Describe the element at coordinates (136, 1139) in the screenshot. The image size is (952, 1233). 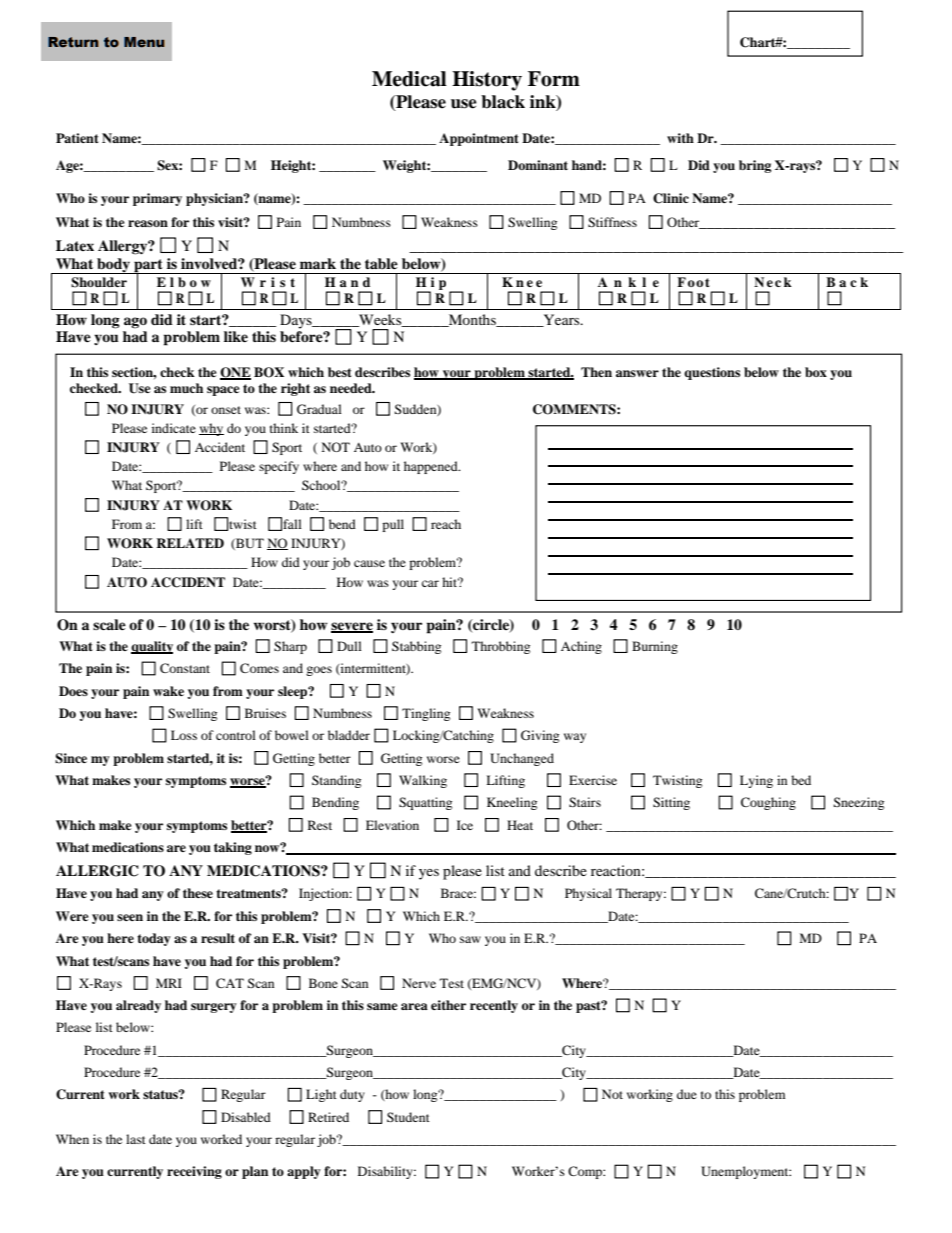
I see `last` at that location.
